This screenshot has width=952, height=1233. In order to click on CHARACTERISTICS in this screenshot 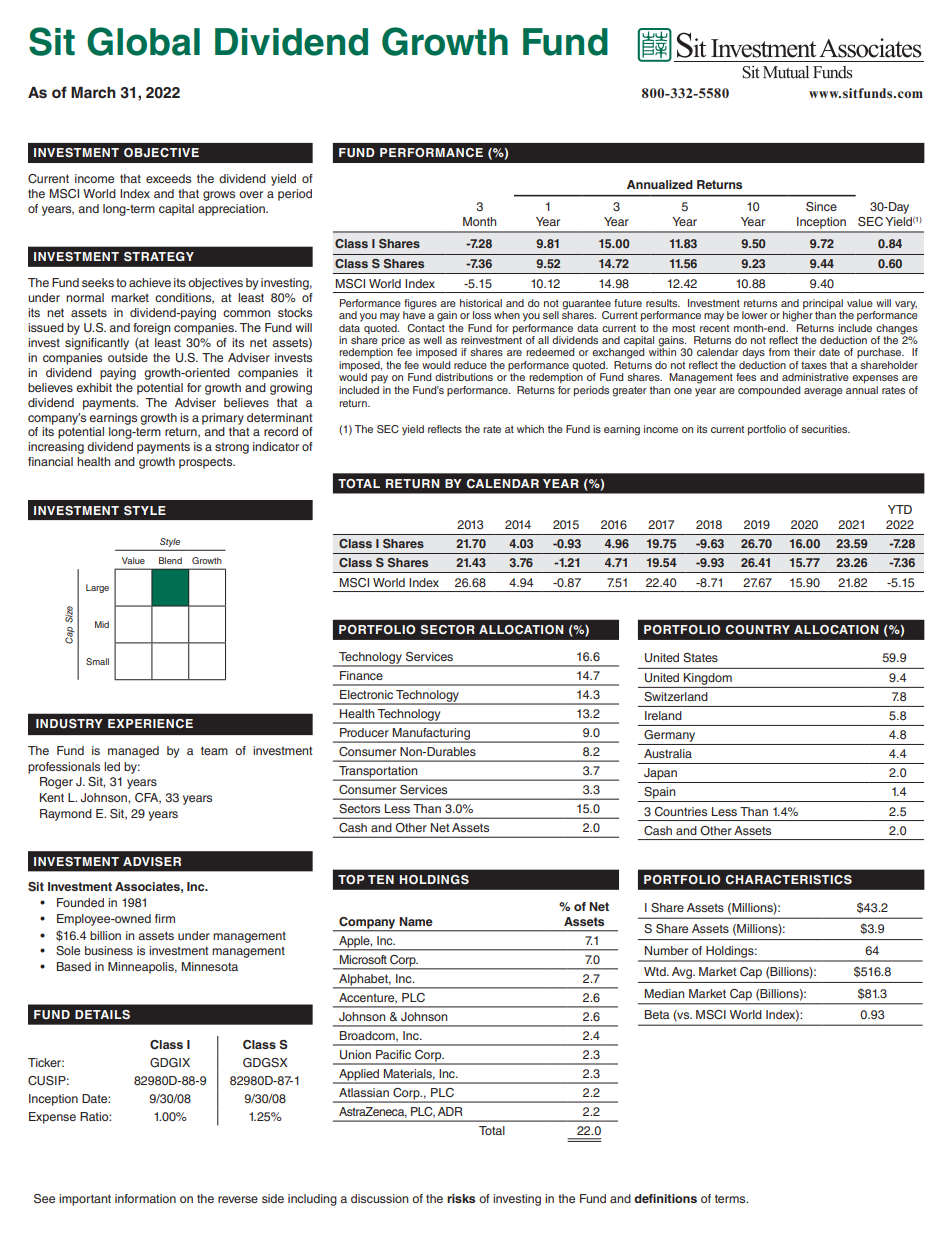, I will do `click(789, 880)`.
